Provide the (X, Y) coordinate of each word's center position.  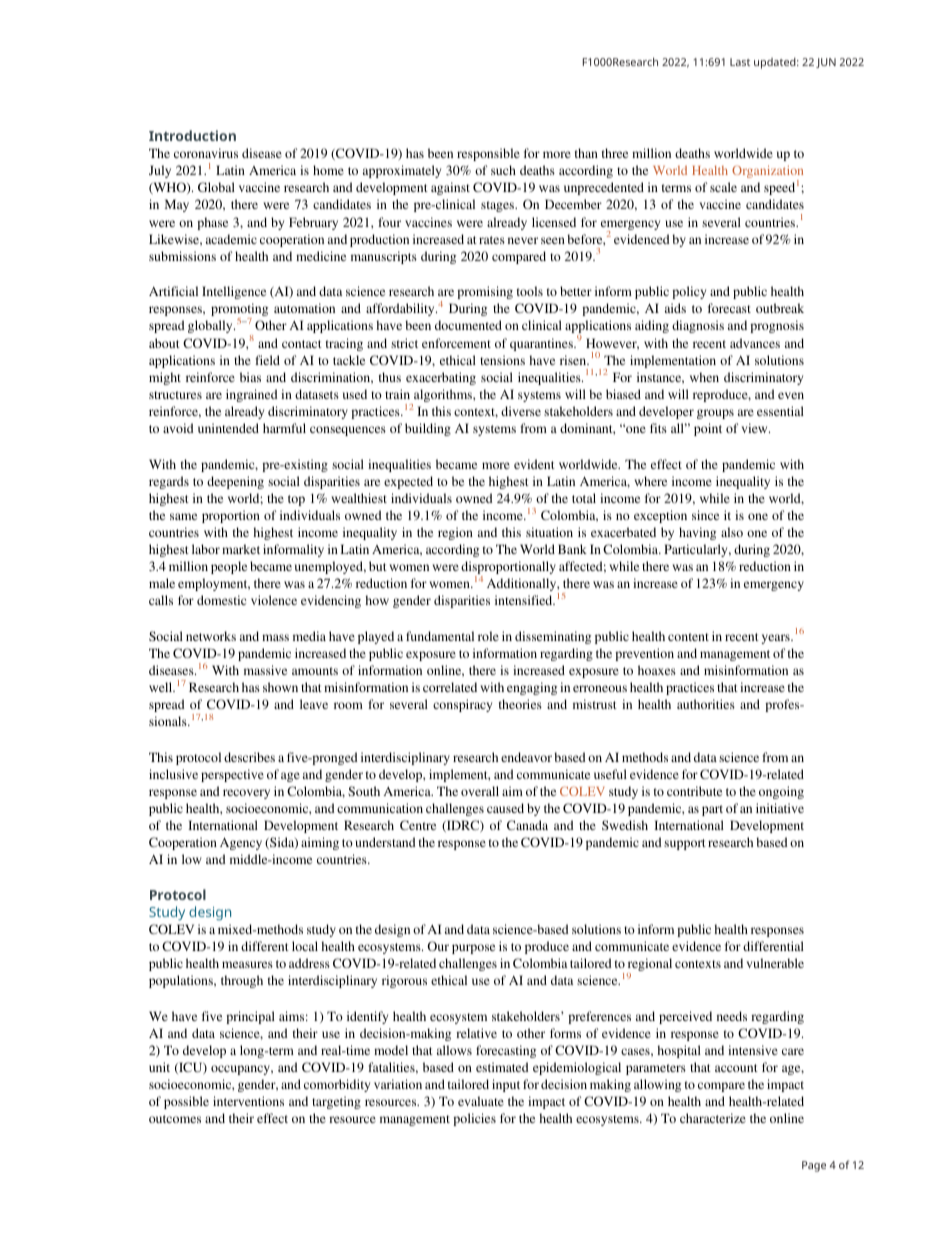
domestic (221, 600)
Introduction (192, 135)
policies (474, 1119)
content (688, 637)
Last (740, 62)
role (488, 636)
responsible (488, 154)
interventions (248, 1101)
